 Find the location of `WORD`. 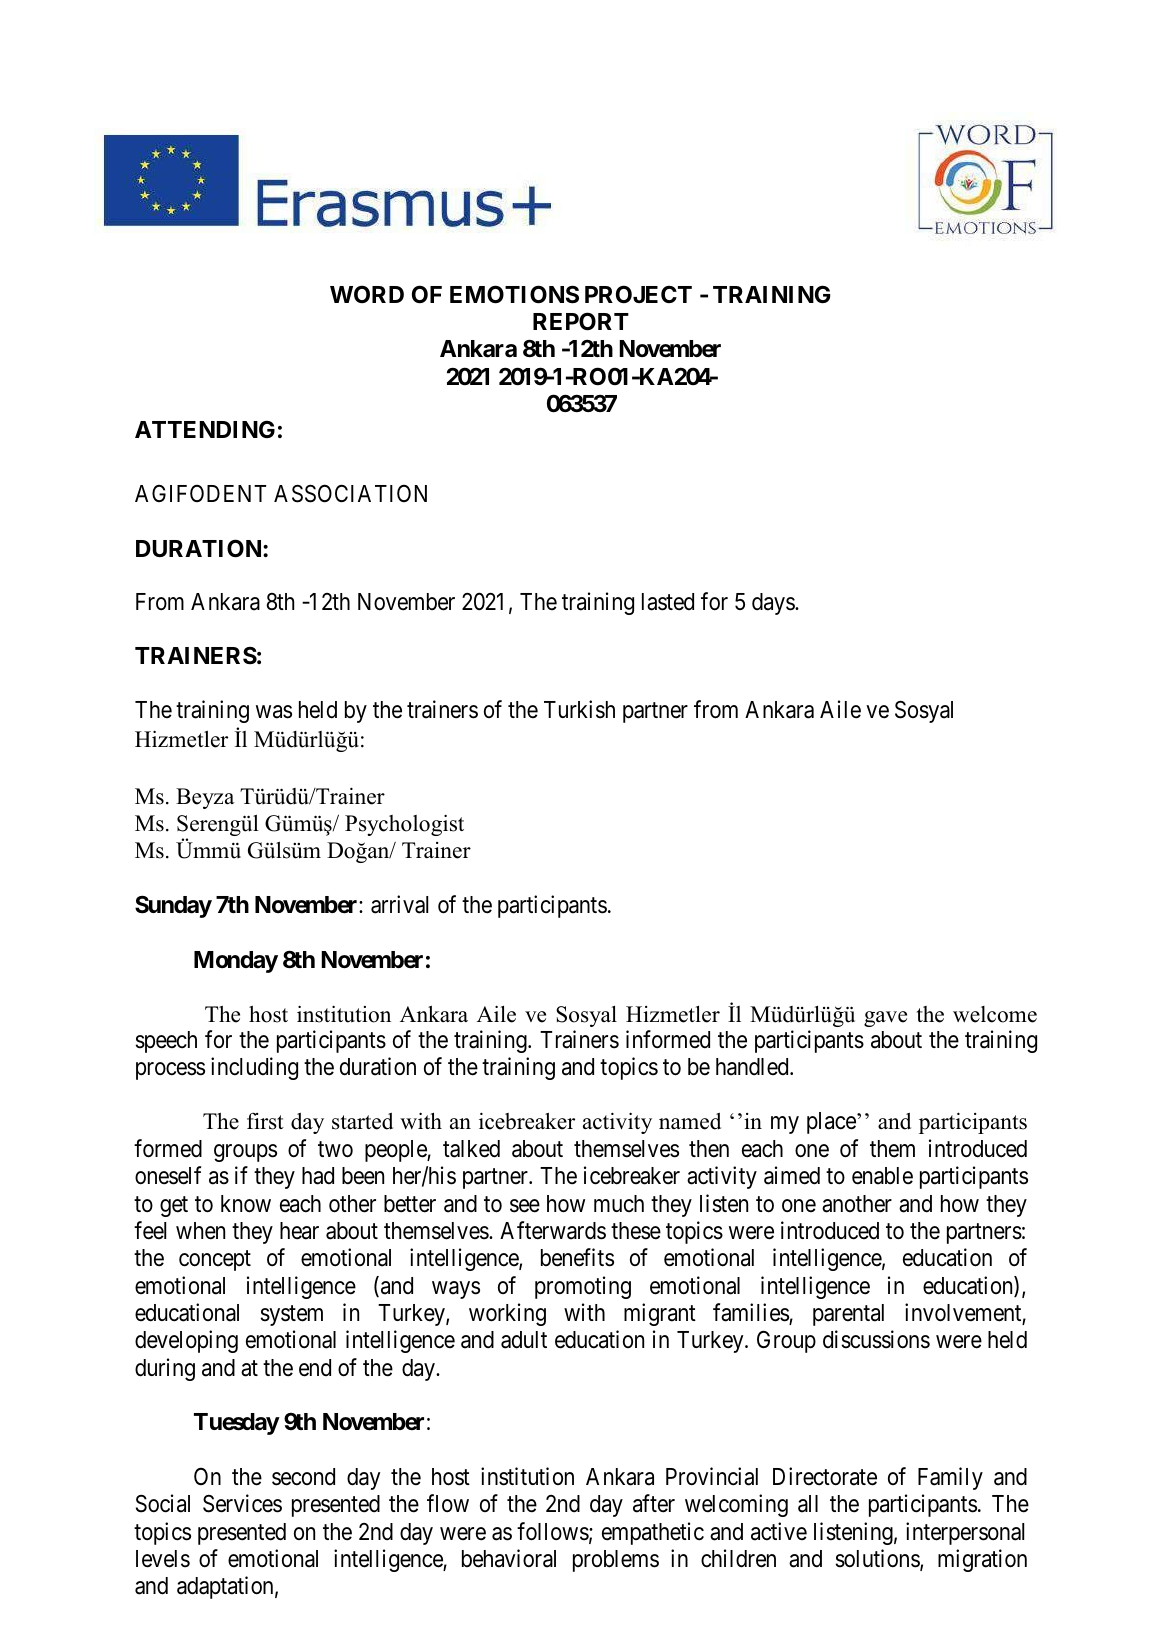

WORD is located at coordinates (367, 294).
